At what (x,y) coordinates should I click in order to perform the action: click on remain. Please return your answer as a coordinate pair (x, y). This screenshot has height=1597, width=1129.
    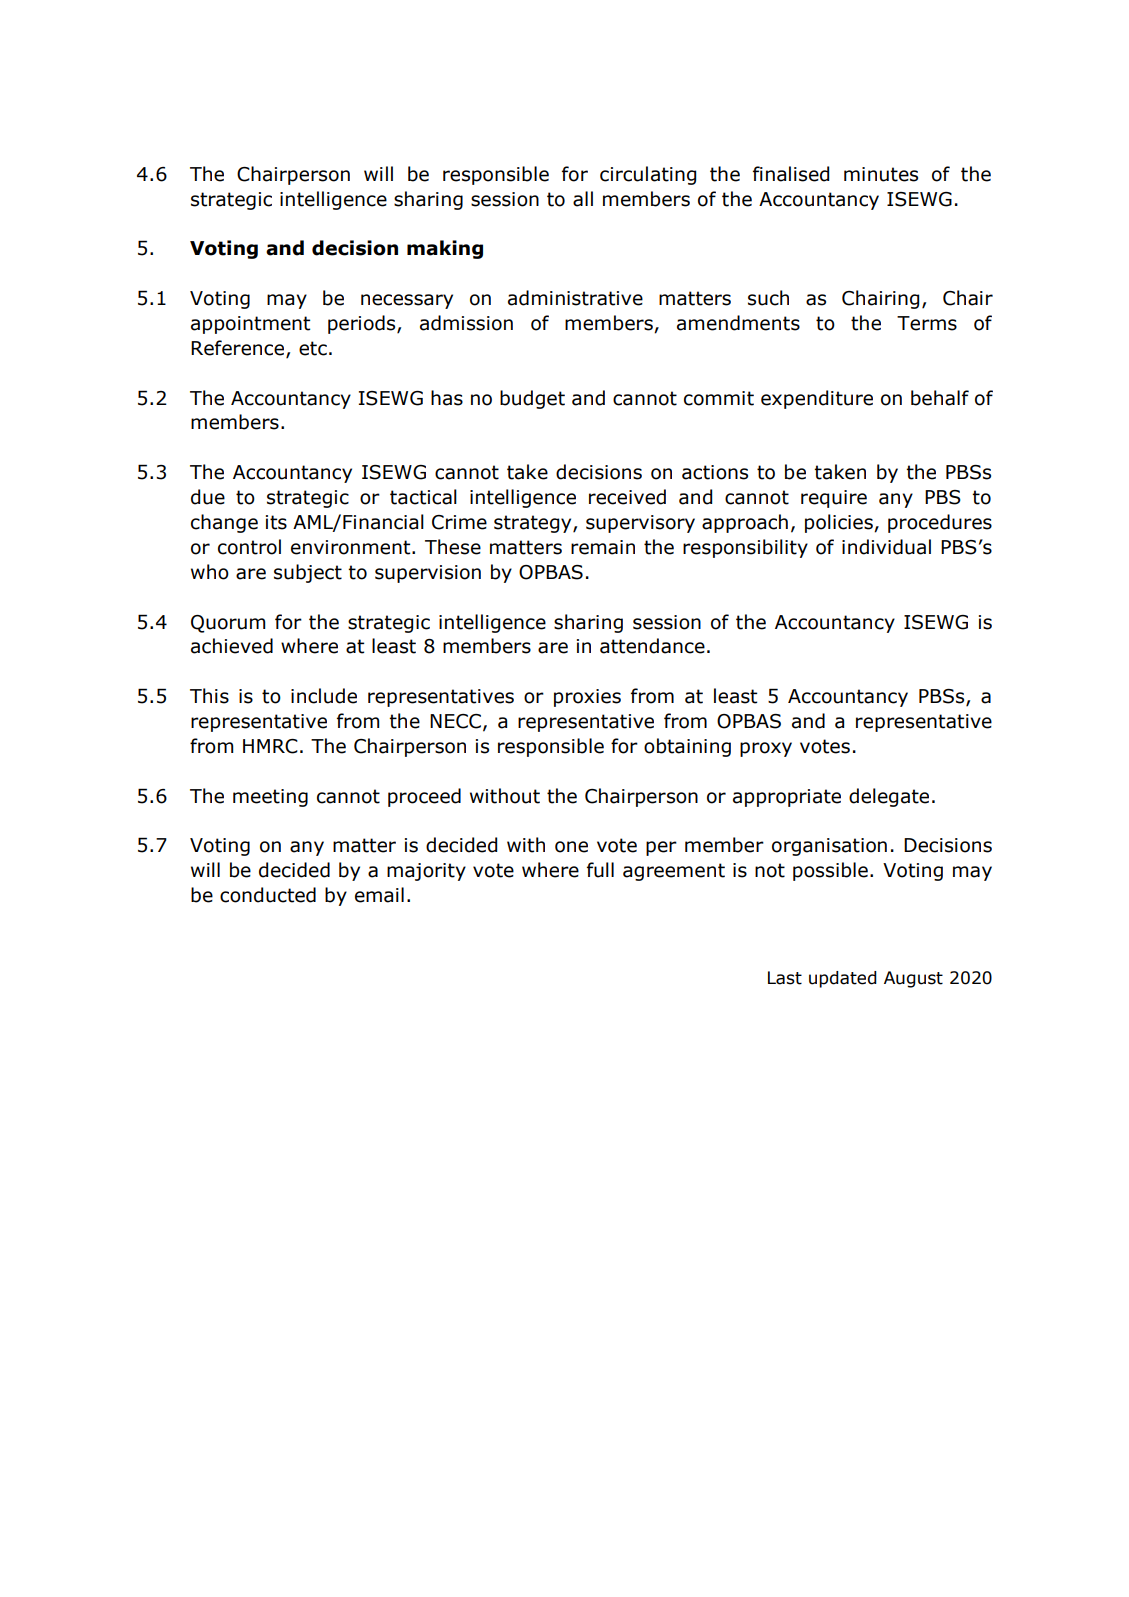
    Looking at the image, I should click on (603, 547).
